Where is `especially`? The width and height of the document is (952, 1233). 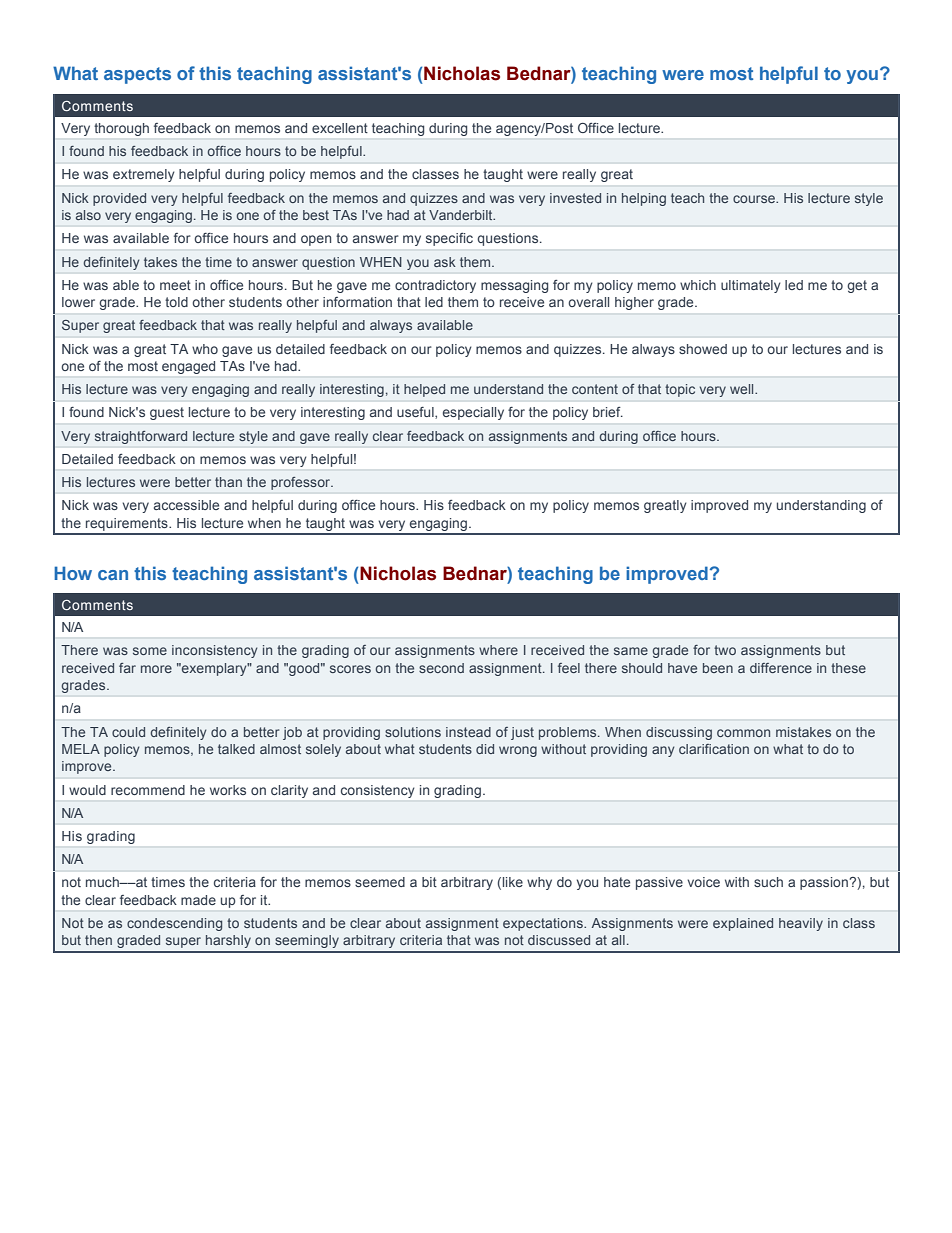
especially is located at coordinates (473, 413).
